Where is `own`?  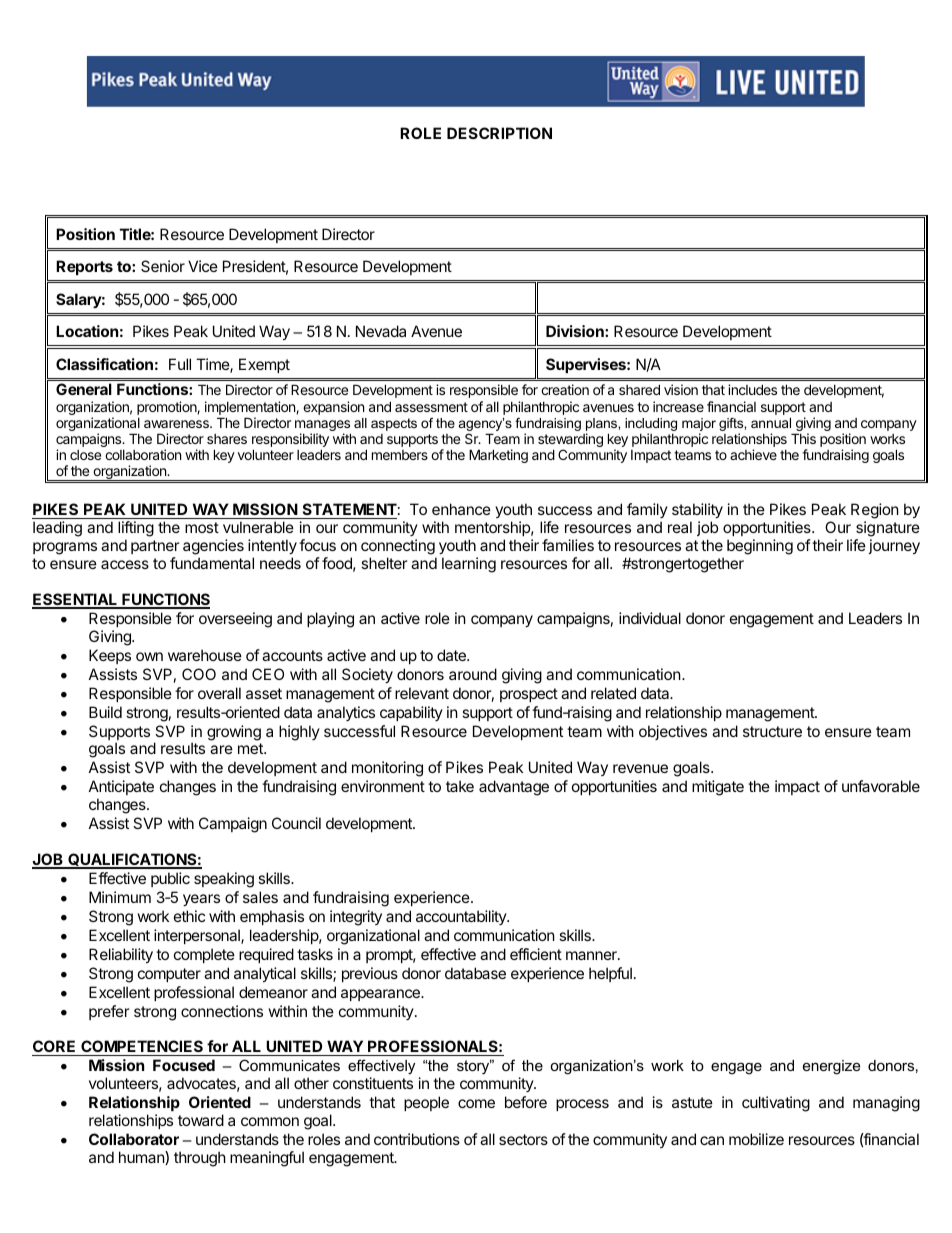
own is located at coordinates (149, 656).
